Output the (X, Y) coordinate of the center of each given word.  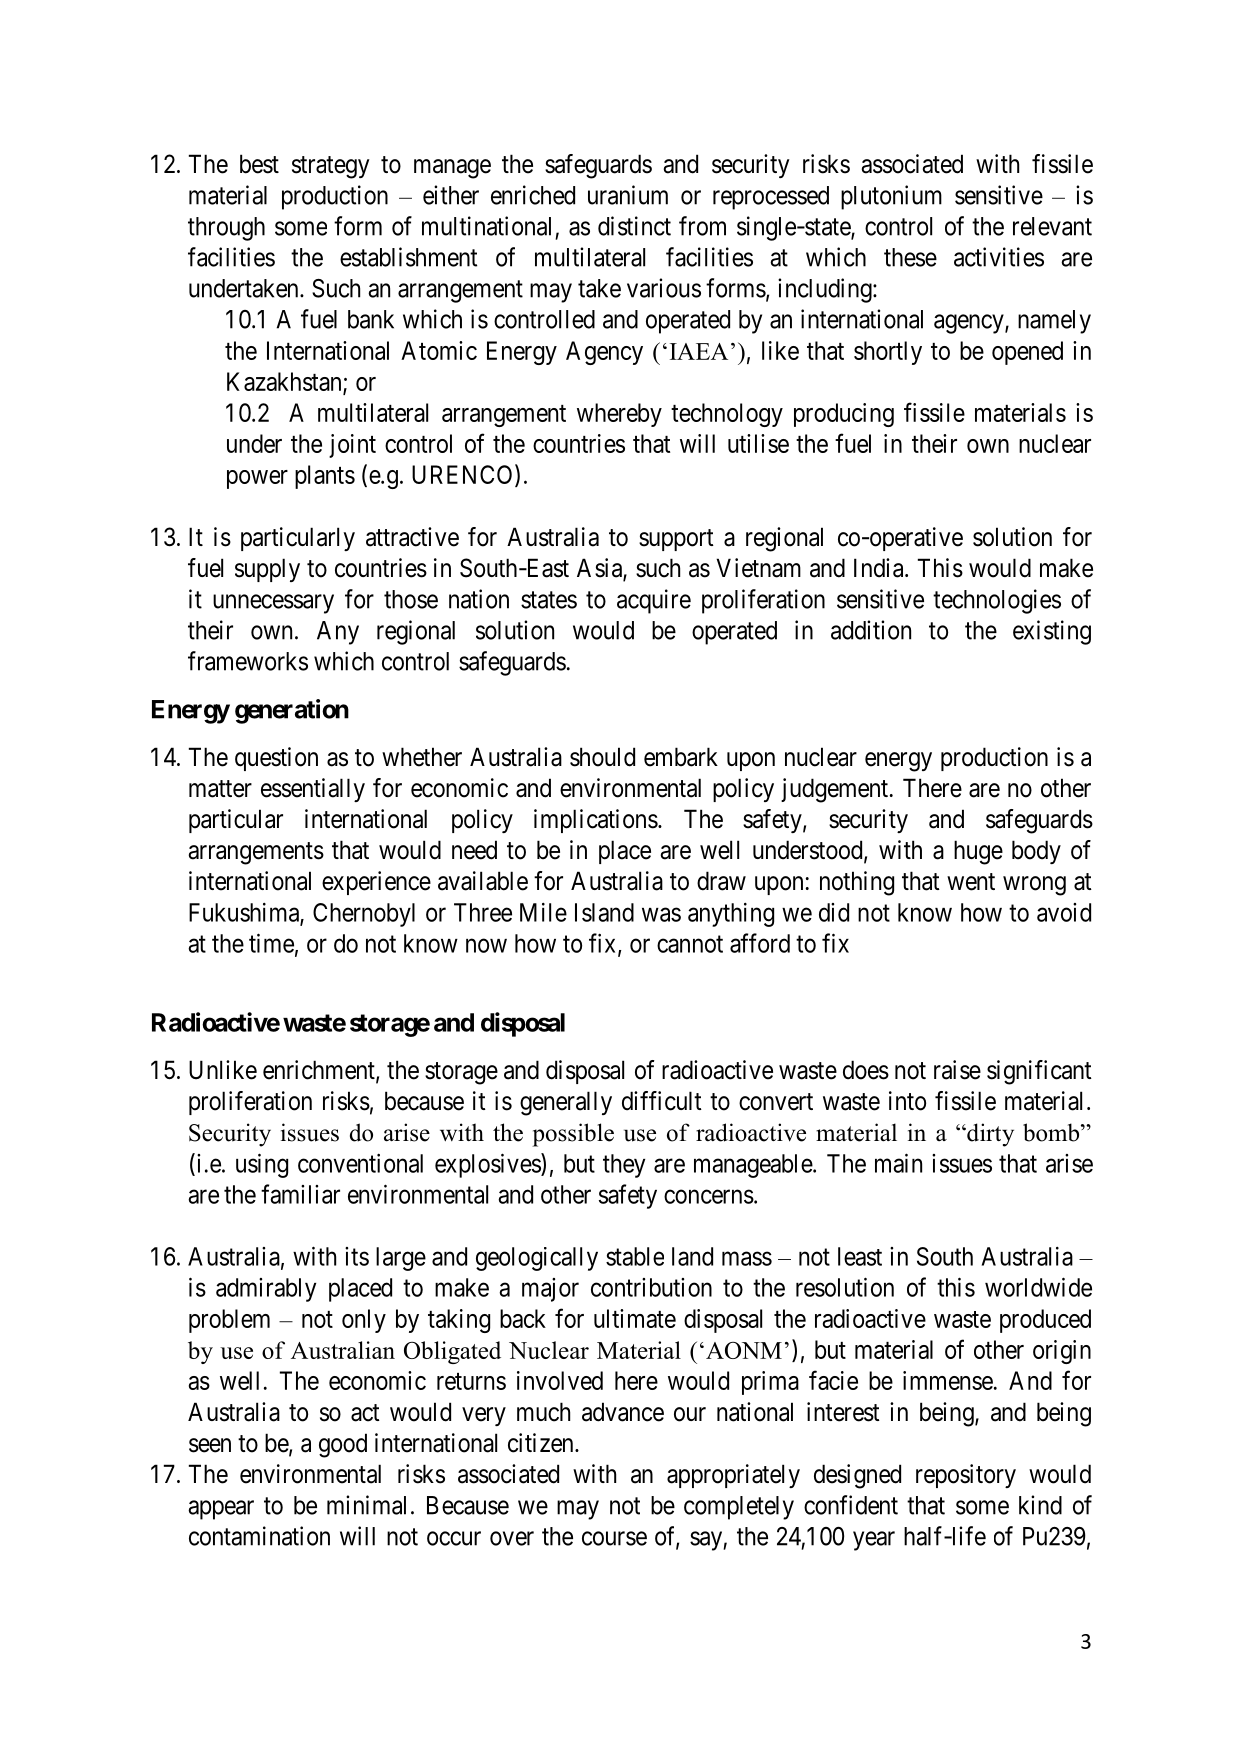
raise (957, 1070)
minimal (366, 1505)
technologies (997, 601)
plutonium (891, 197)
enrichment (320, 1071)
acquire (654, 601)
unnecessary (273, 604)
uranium (628, 195)
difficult (662, 1101)
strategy (331, 167)
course (614, 1538)
